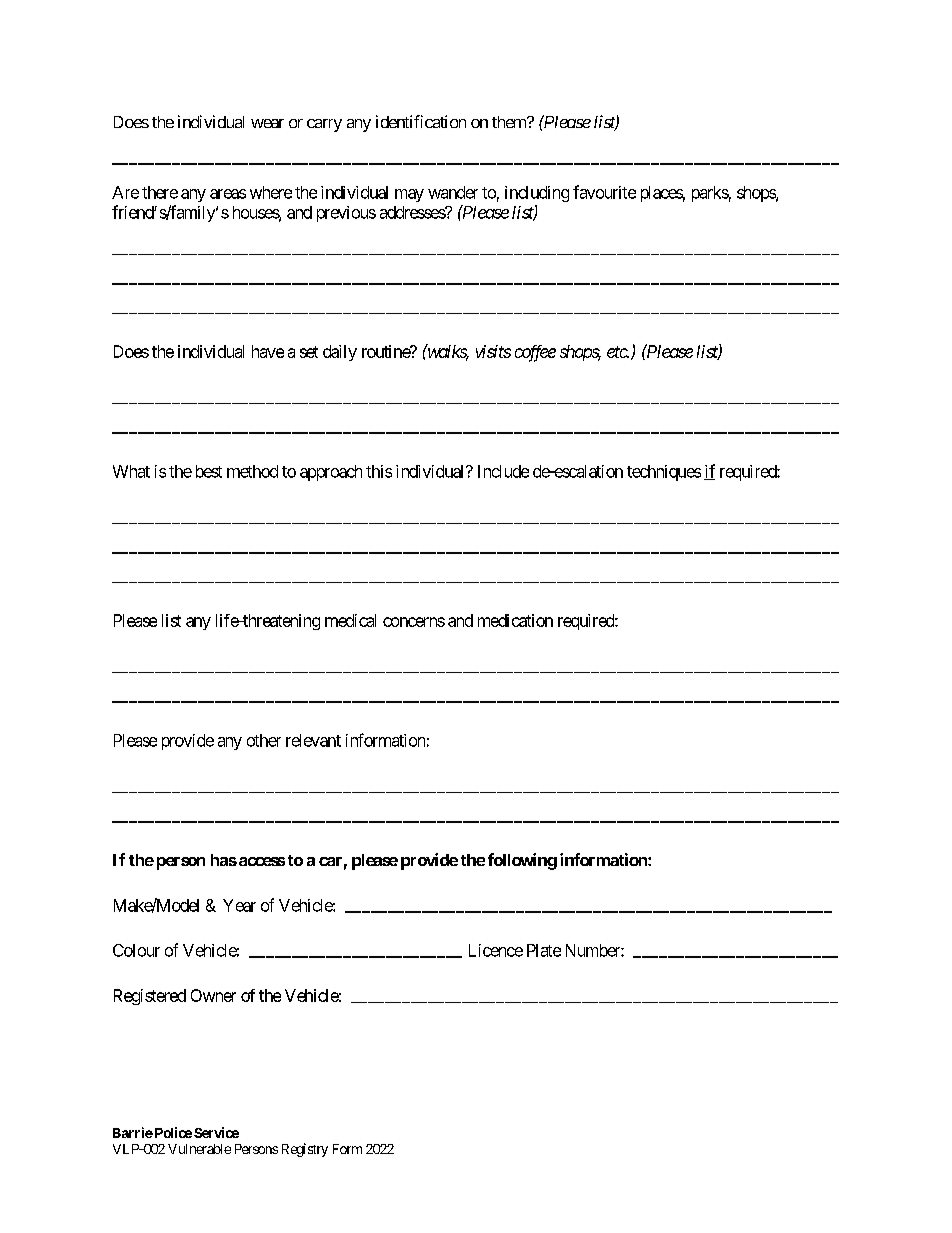 This image has width=952, height=1233. I want to click on medical, so click(350, 620).
